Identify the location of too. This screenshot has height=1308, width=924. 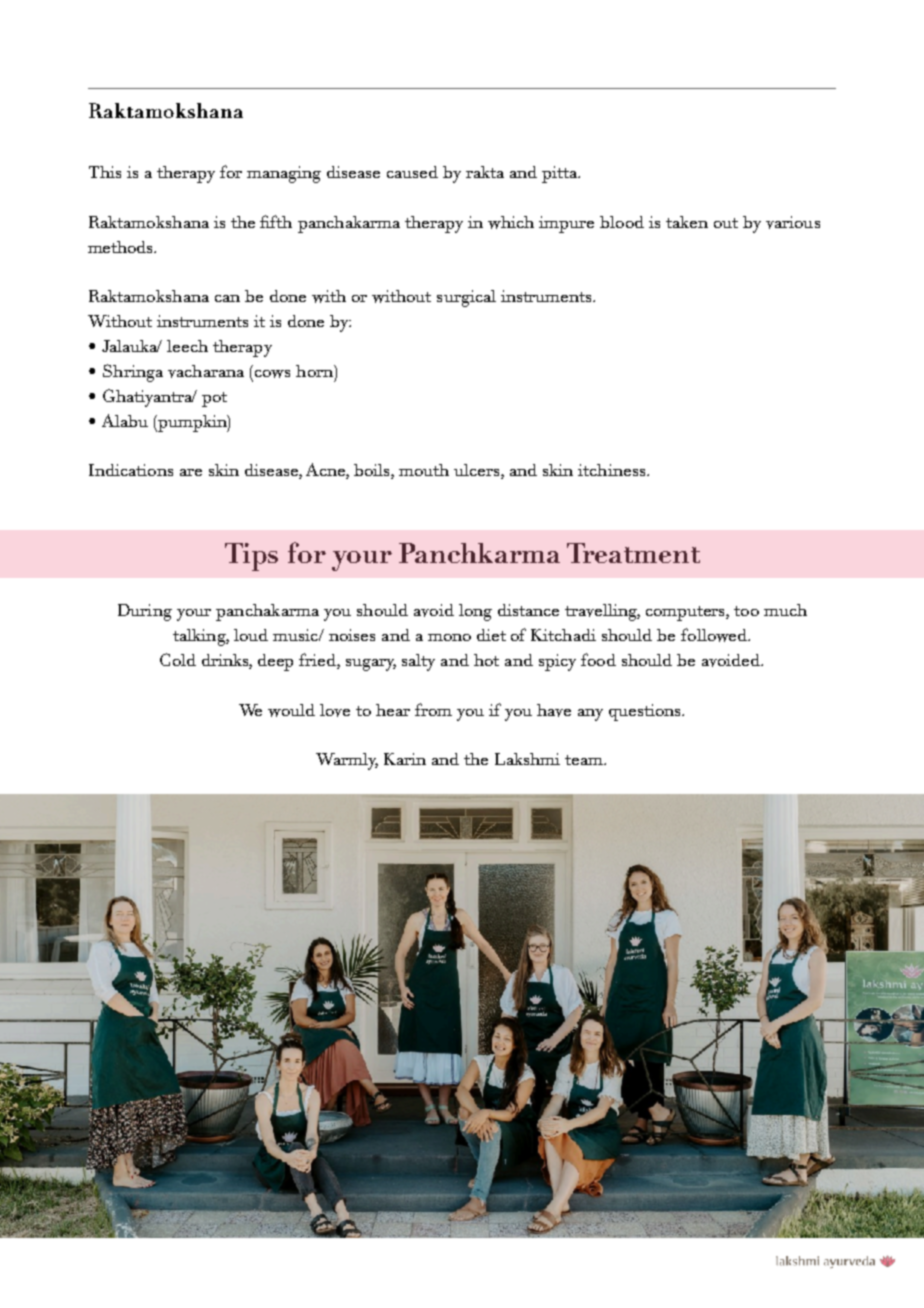
(746, 611).
